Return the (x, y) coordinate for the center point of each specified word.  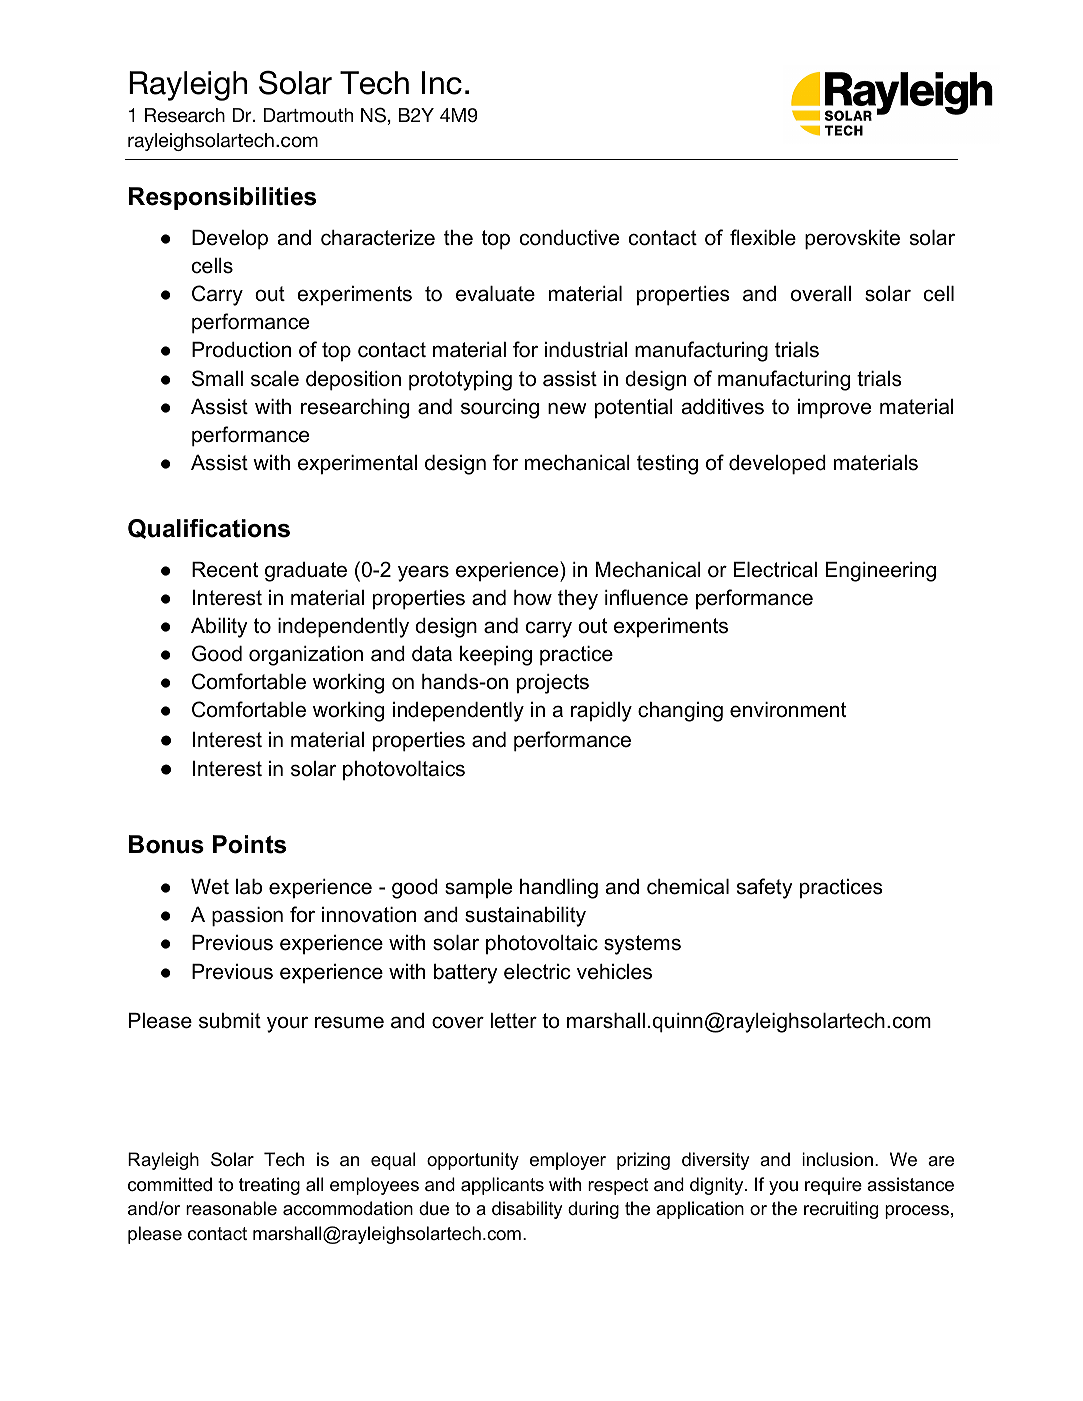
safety (765, 888)
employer (568, 1161)
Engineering (881, 572)
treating (269, 1186)
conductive (569, 238)
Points (249, 844)
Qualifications (209, 529)
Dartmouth (308, 115)
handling (559, 889)
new (567, 408)
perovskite (852, 240)
